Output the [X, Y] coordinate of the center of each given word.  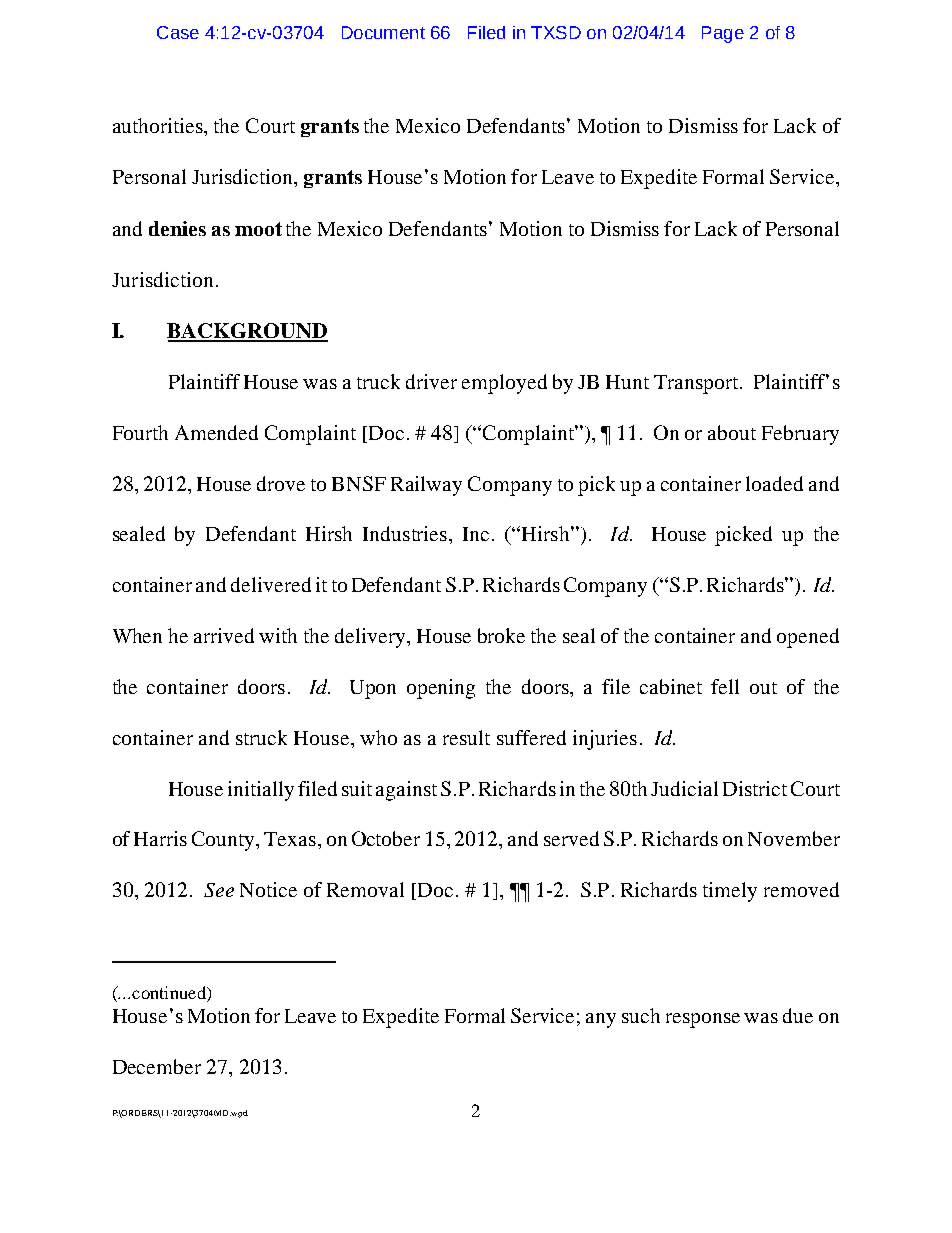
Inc [476, 534]
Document [383, 32]
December [157, 1066]
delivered [271, 584]
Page [723, 34]
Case [178, 32]
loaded [774, 483]
